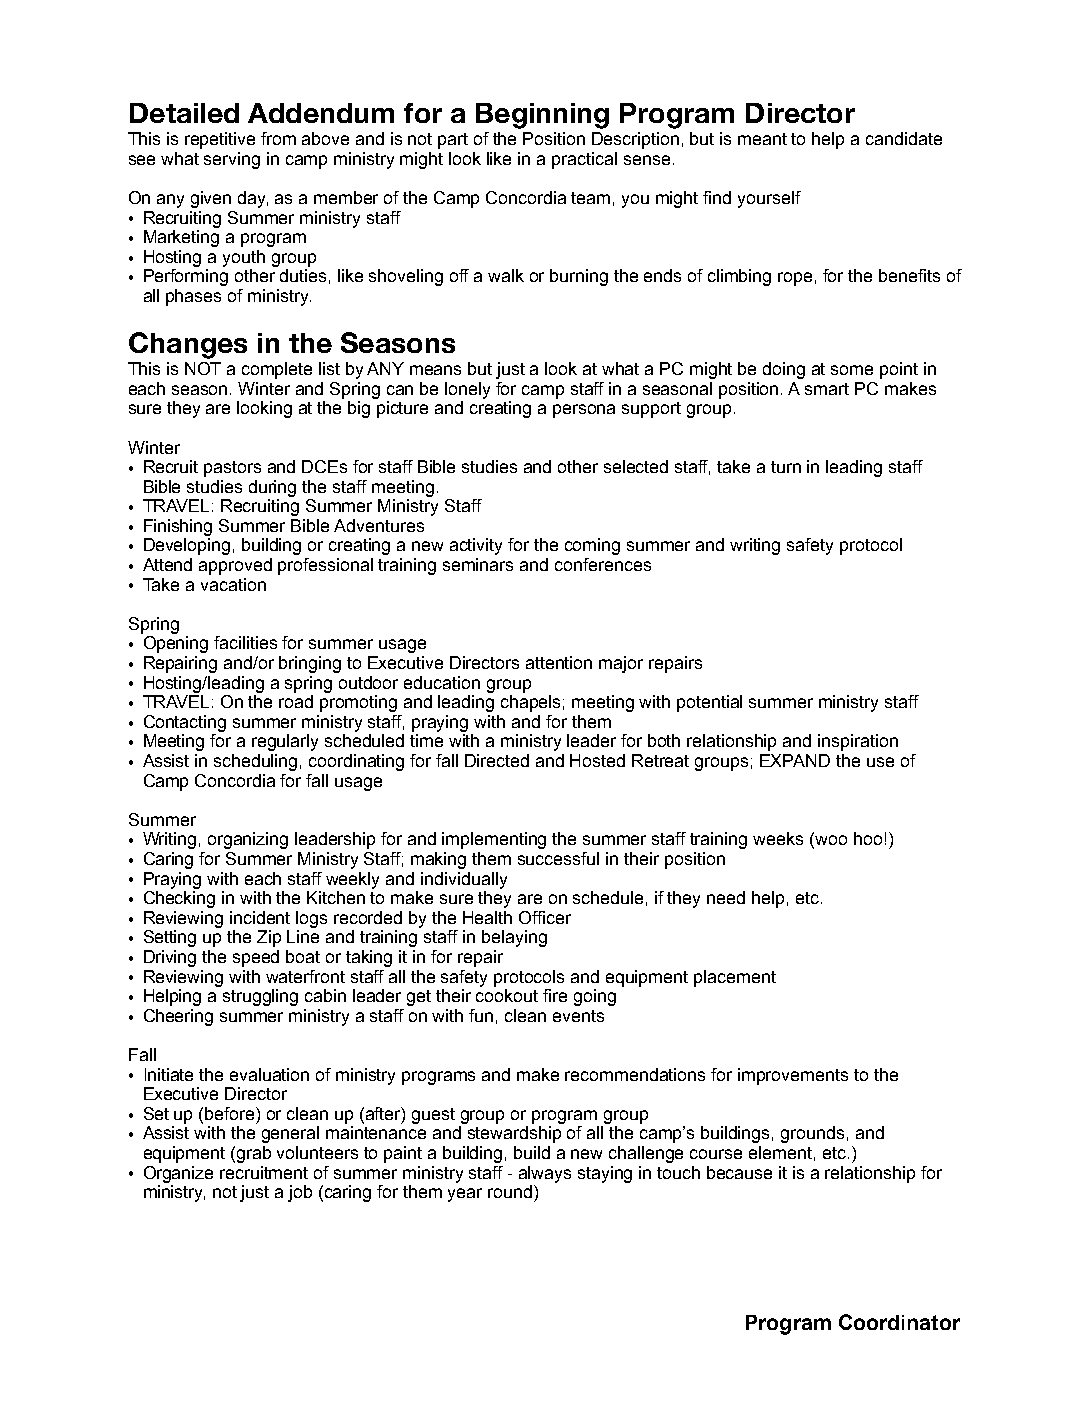  Describe the element at coordinates (185, 723) in the document. I see `Contacting` at that location.
